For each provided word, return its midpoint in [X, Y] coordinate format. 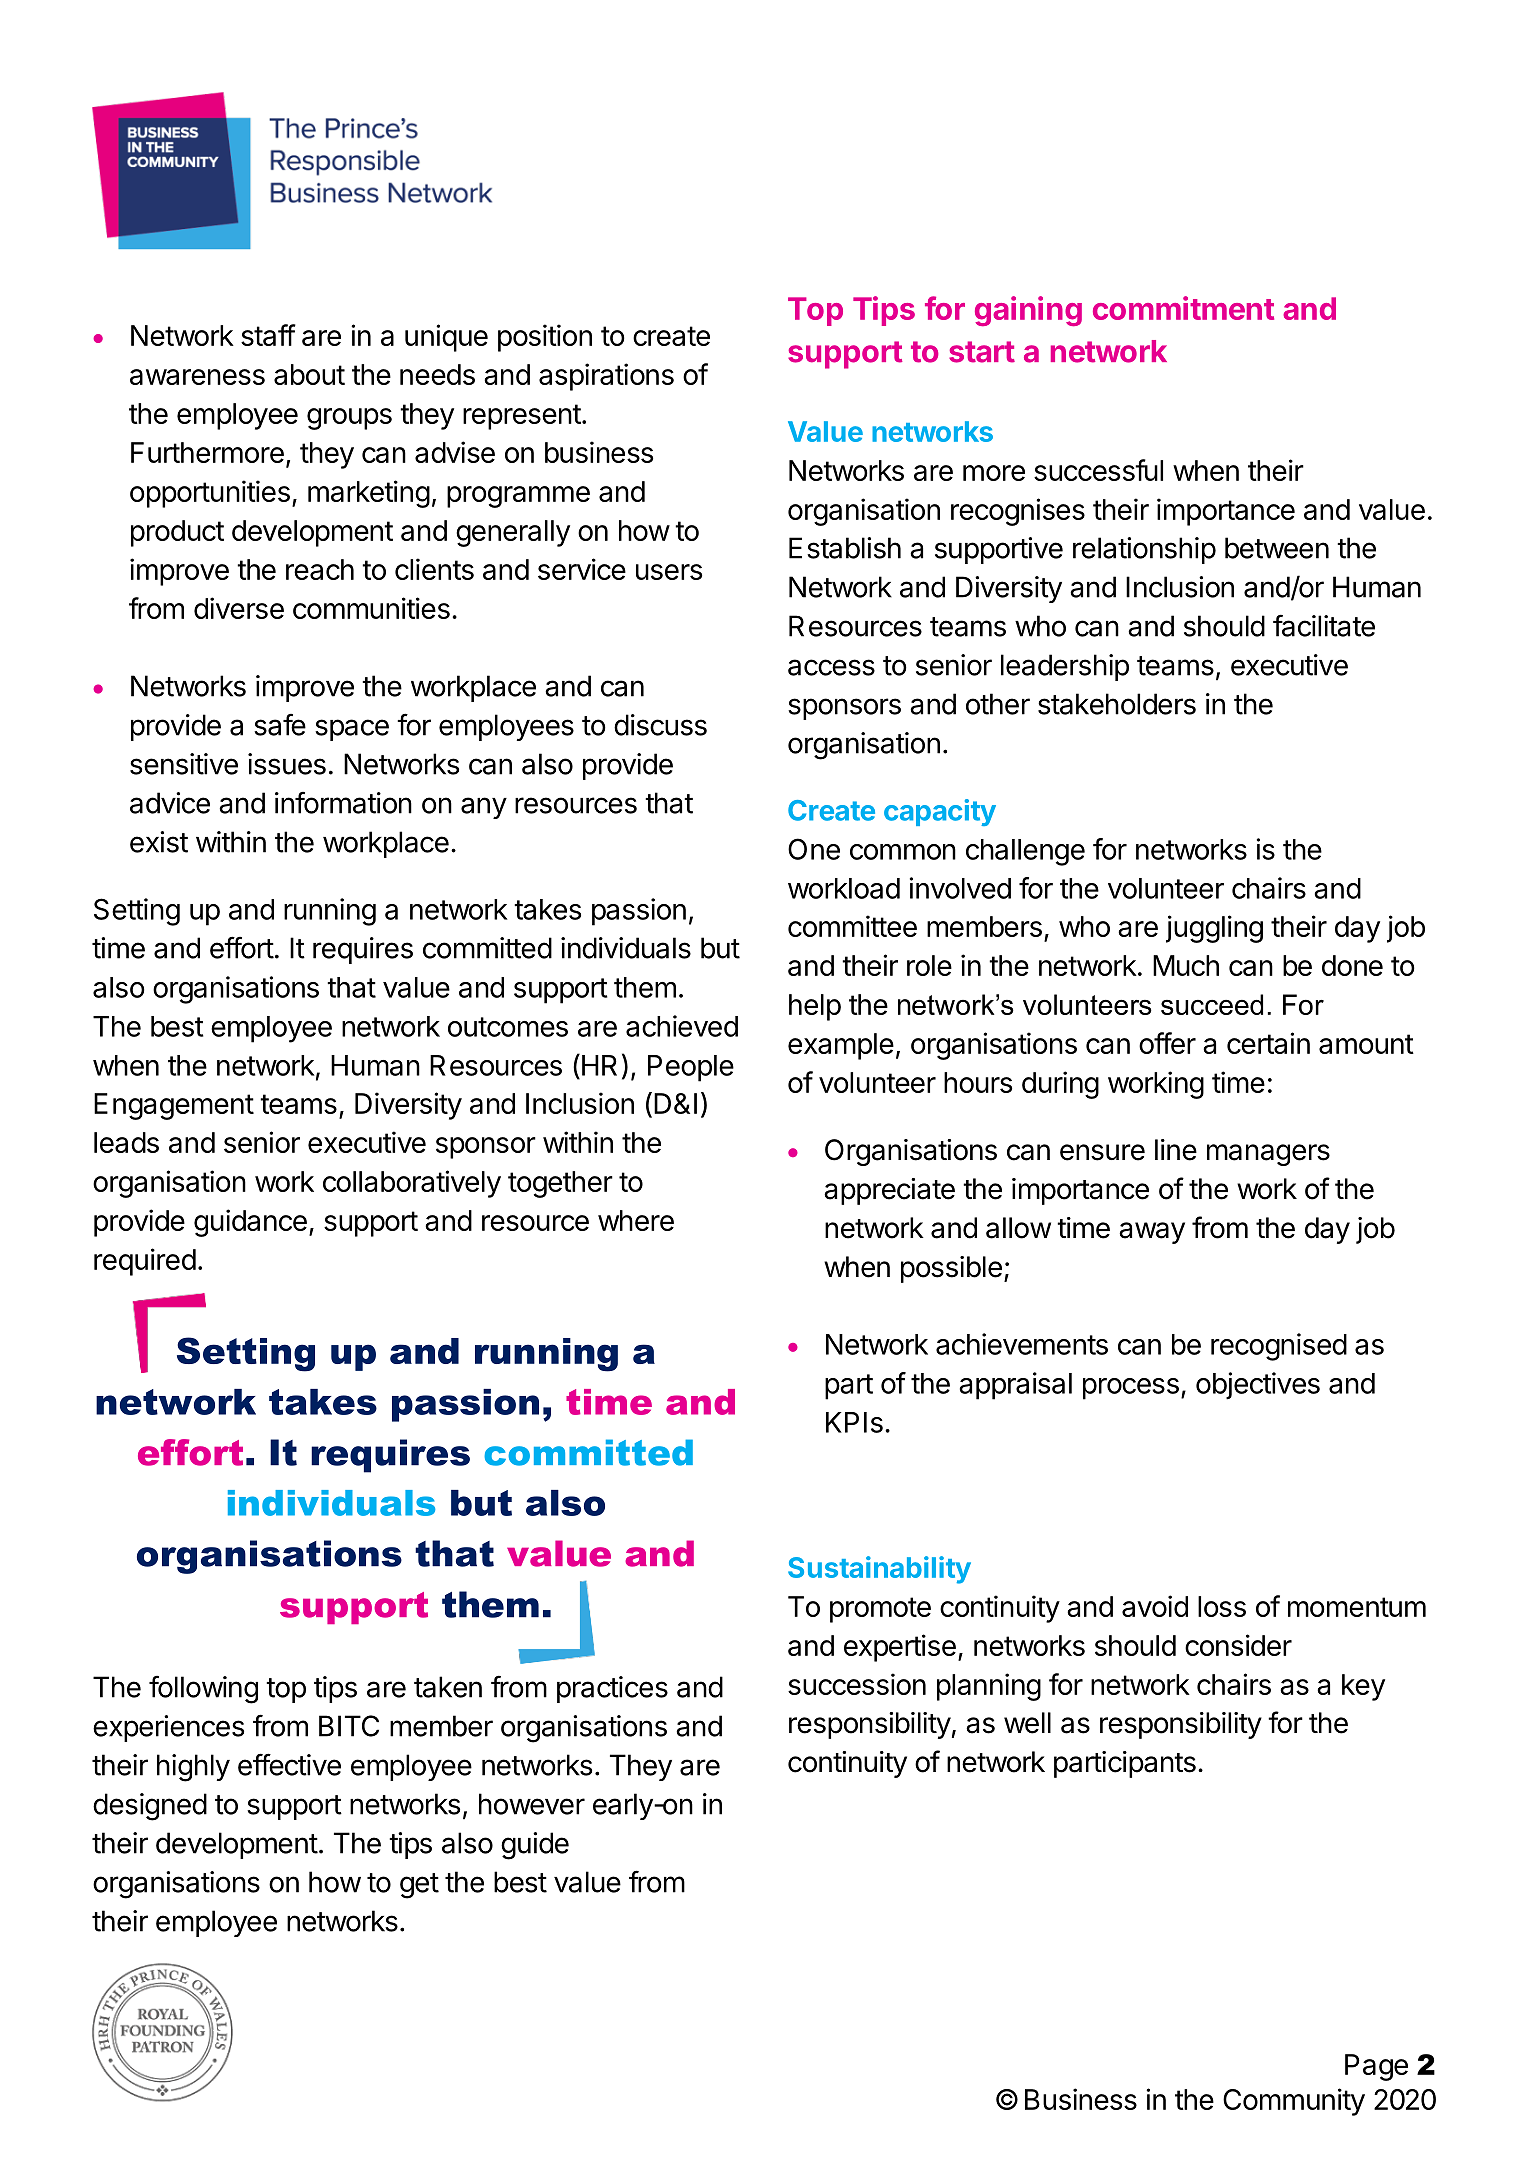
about [309, 374]
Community [1294, 2102]
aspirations [606, 377]
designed [150, 1807]
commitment [1183, 308]
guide [535, 1846]
